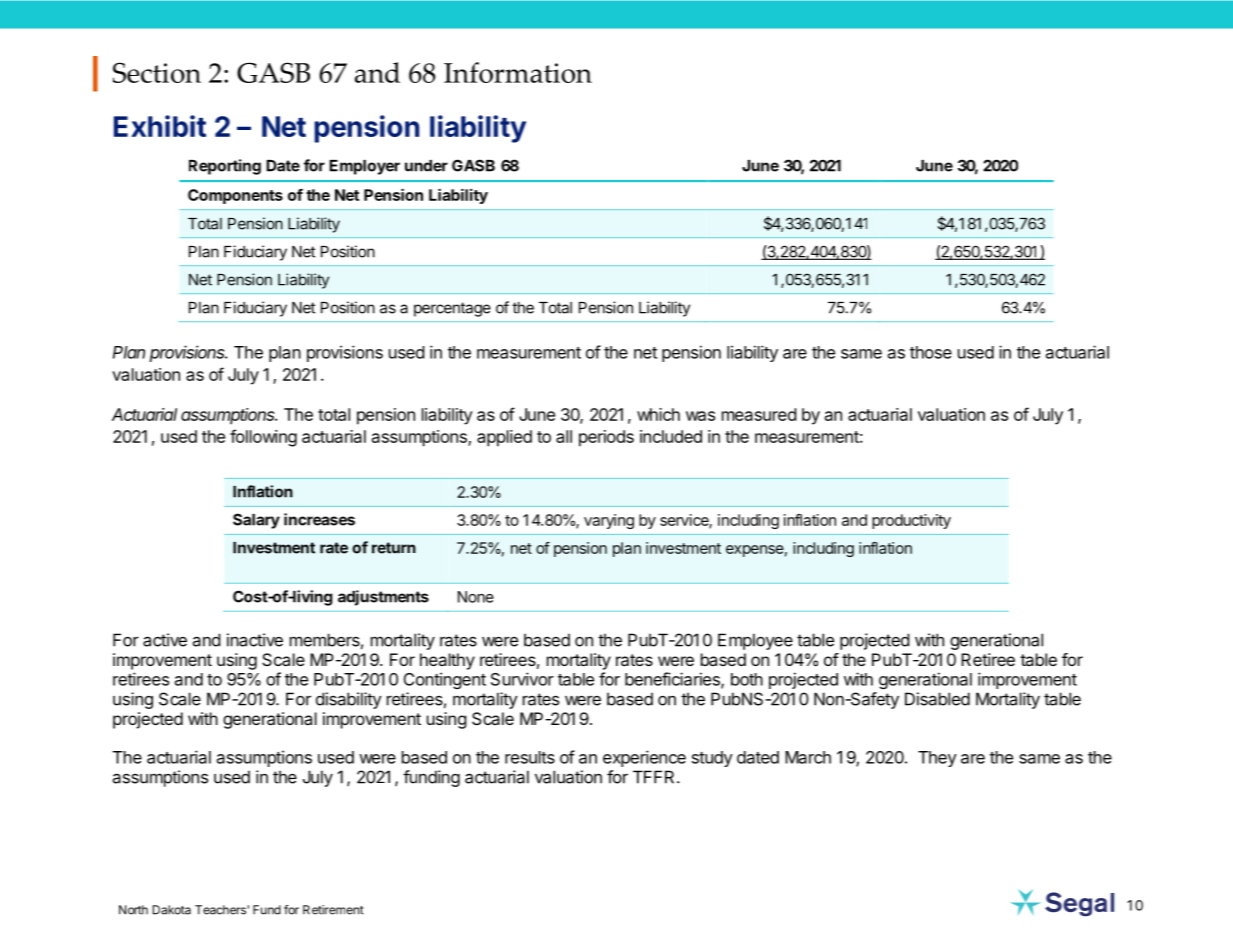 Image resolution: width=1233 pixels, height=952 pixels. What do you see at coordinates (426, 166) in the screenshot?
I see `under` at bounding box center [426, 166].
